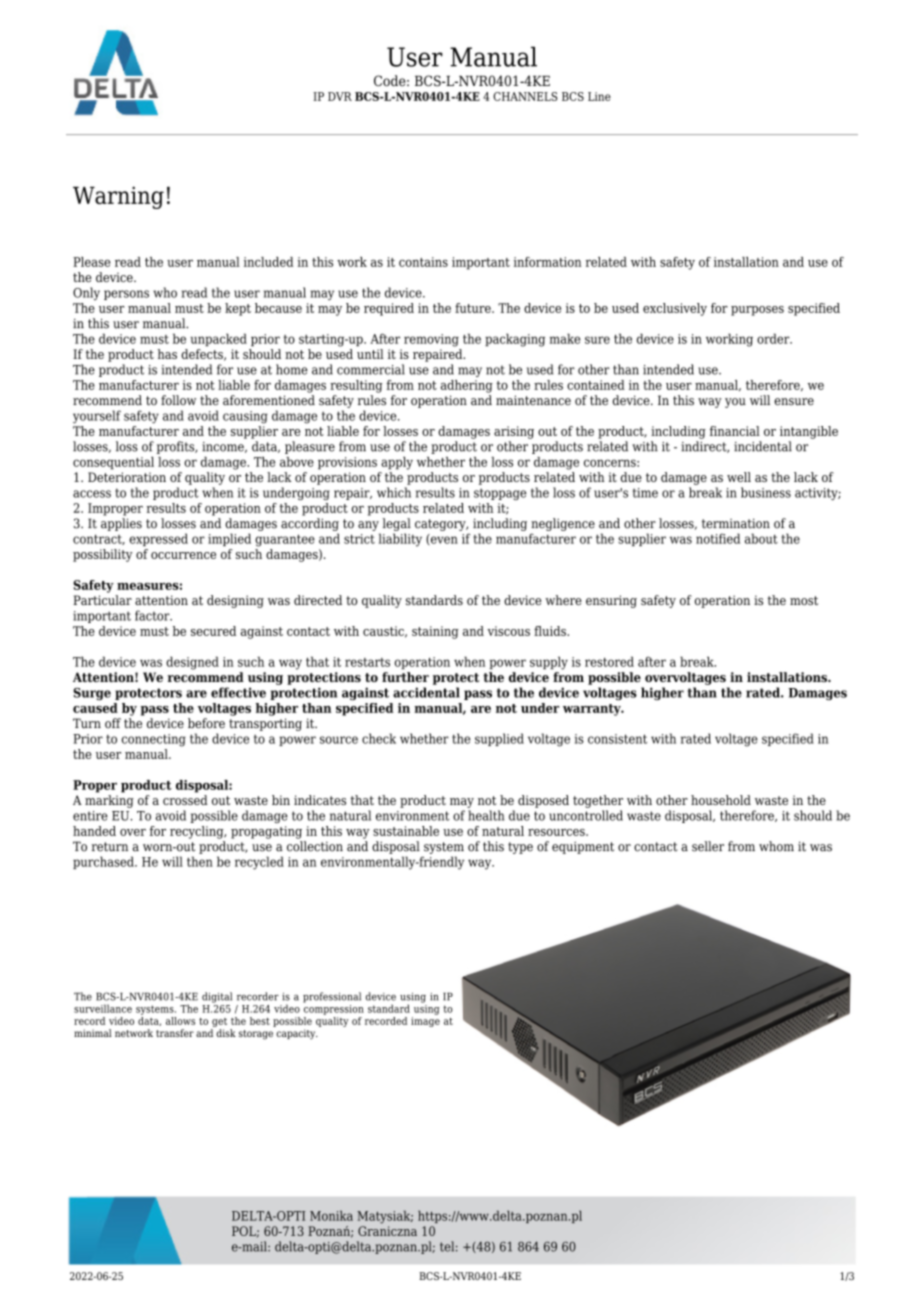  Describe the element at coordinates (185, 800) in the screenshot. I see `crossed` at that location.
